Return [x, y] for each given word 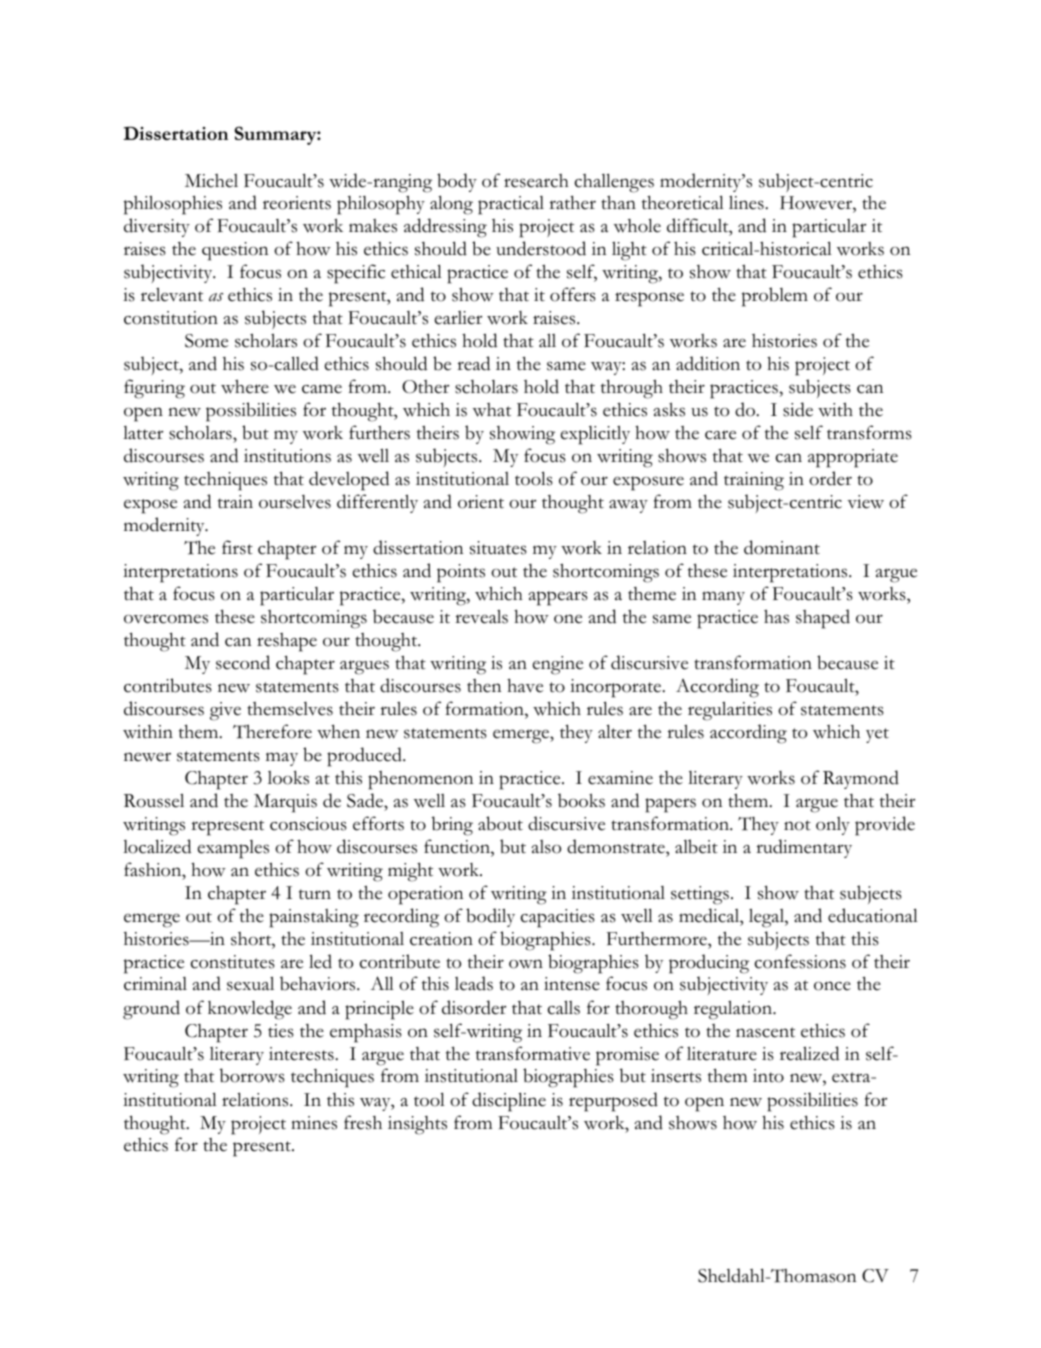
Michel [211, 181]
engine [558, 665]
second [243, 662]
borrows [252, 1075]
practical [511, 205]
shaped [823, 619]
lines [747, 202]
